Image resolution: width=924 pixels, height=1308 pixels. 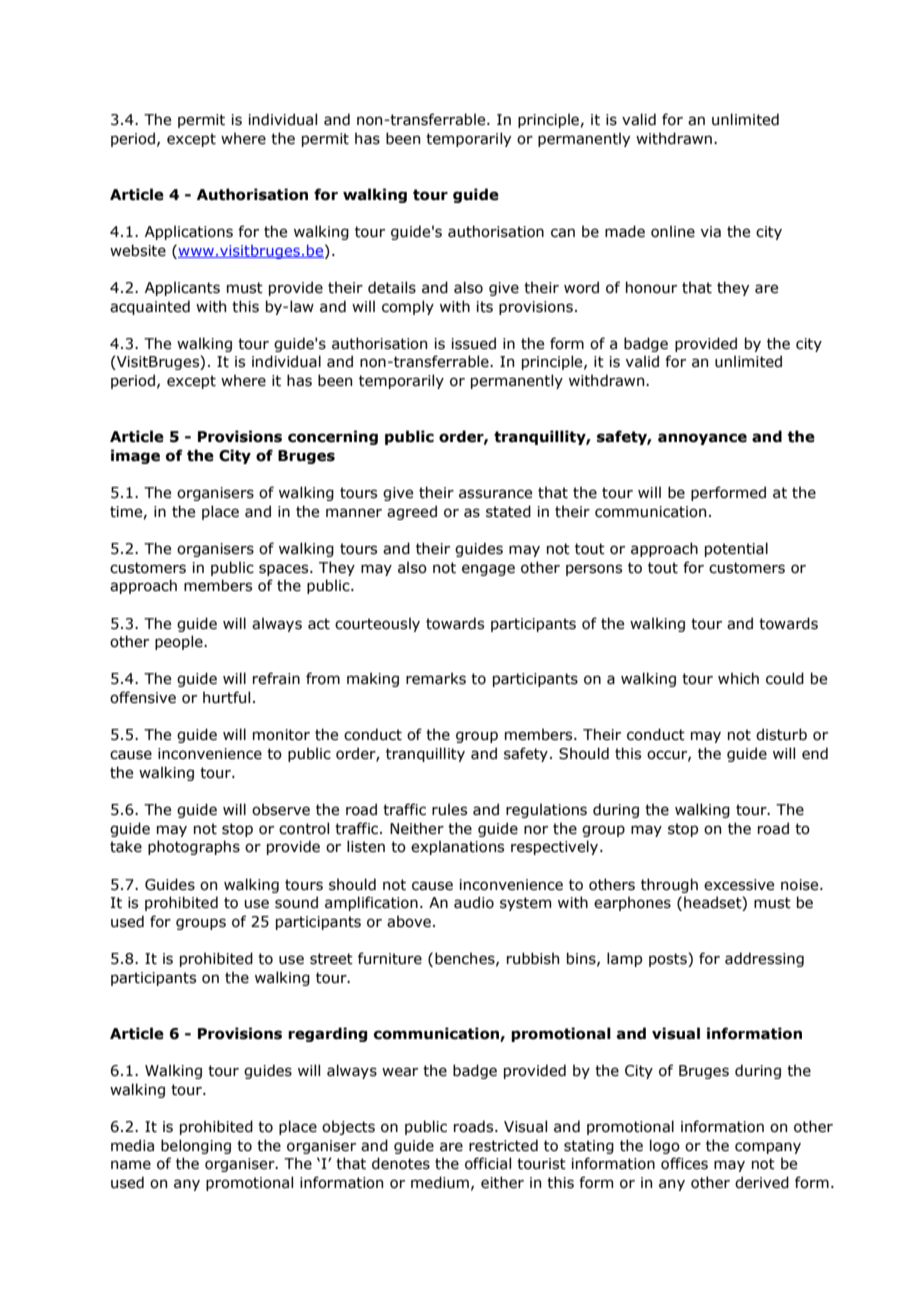 What do you see at coordinates (488, 570) in the page?
I see `engage` at bounding box center [488, 570].
